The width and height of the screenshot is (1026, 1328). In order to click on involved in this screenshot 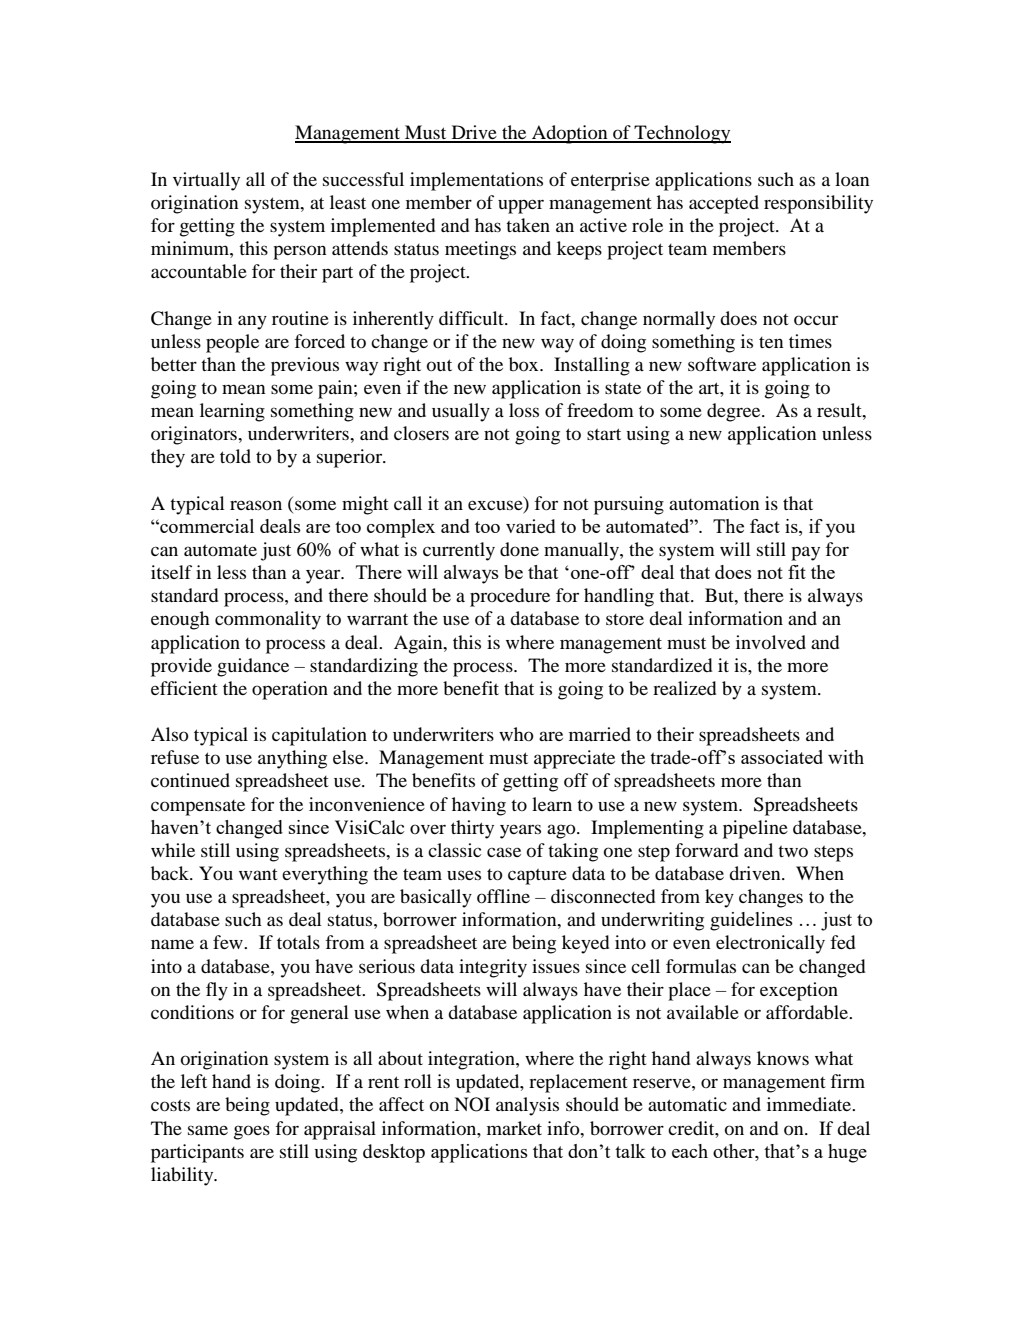, I will do `click(771, 642)`.
